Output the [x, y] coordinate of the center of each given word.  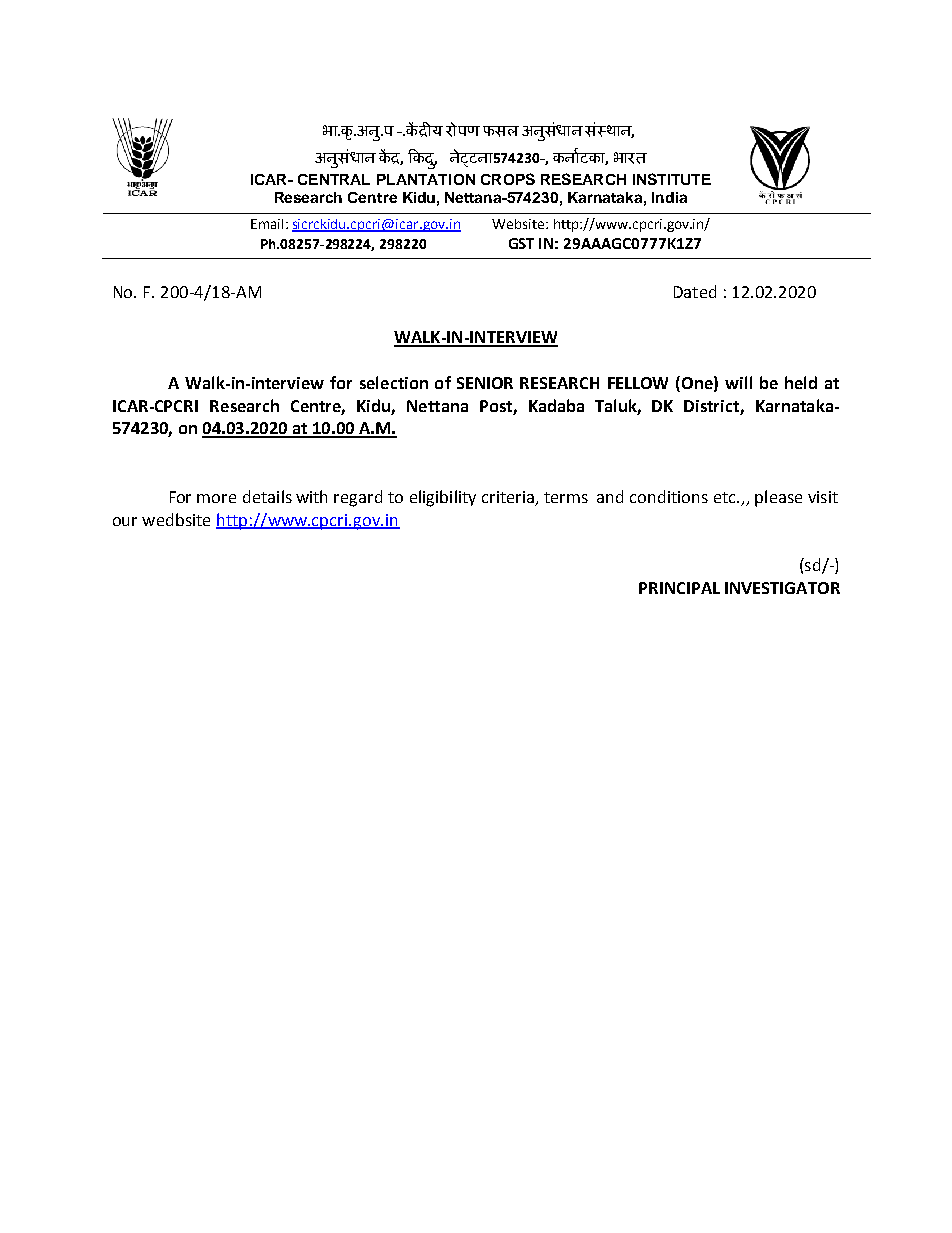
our [125, 521]
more [216, 498]
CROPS [508, 179]
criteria [508, 497]
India [669, 197]
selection [394, 382]
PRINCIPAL [679, 588]
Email [267, 224]
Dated [695, 291]
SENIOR [485, 383]
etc [726, 497]
